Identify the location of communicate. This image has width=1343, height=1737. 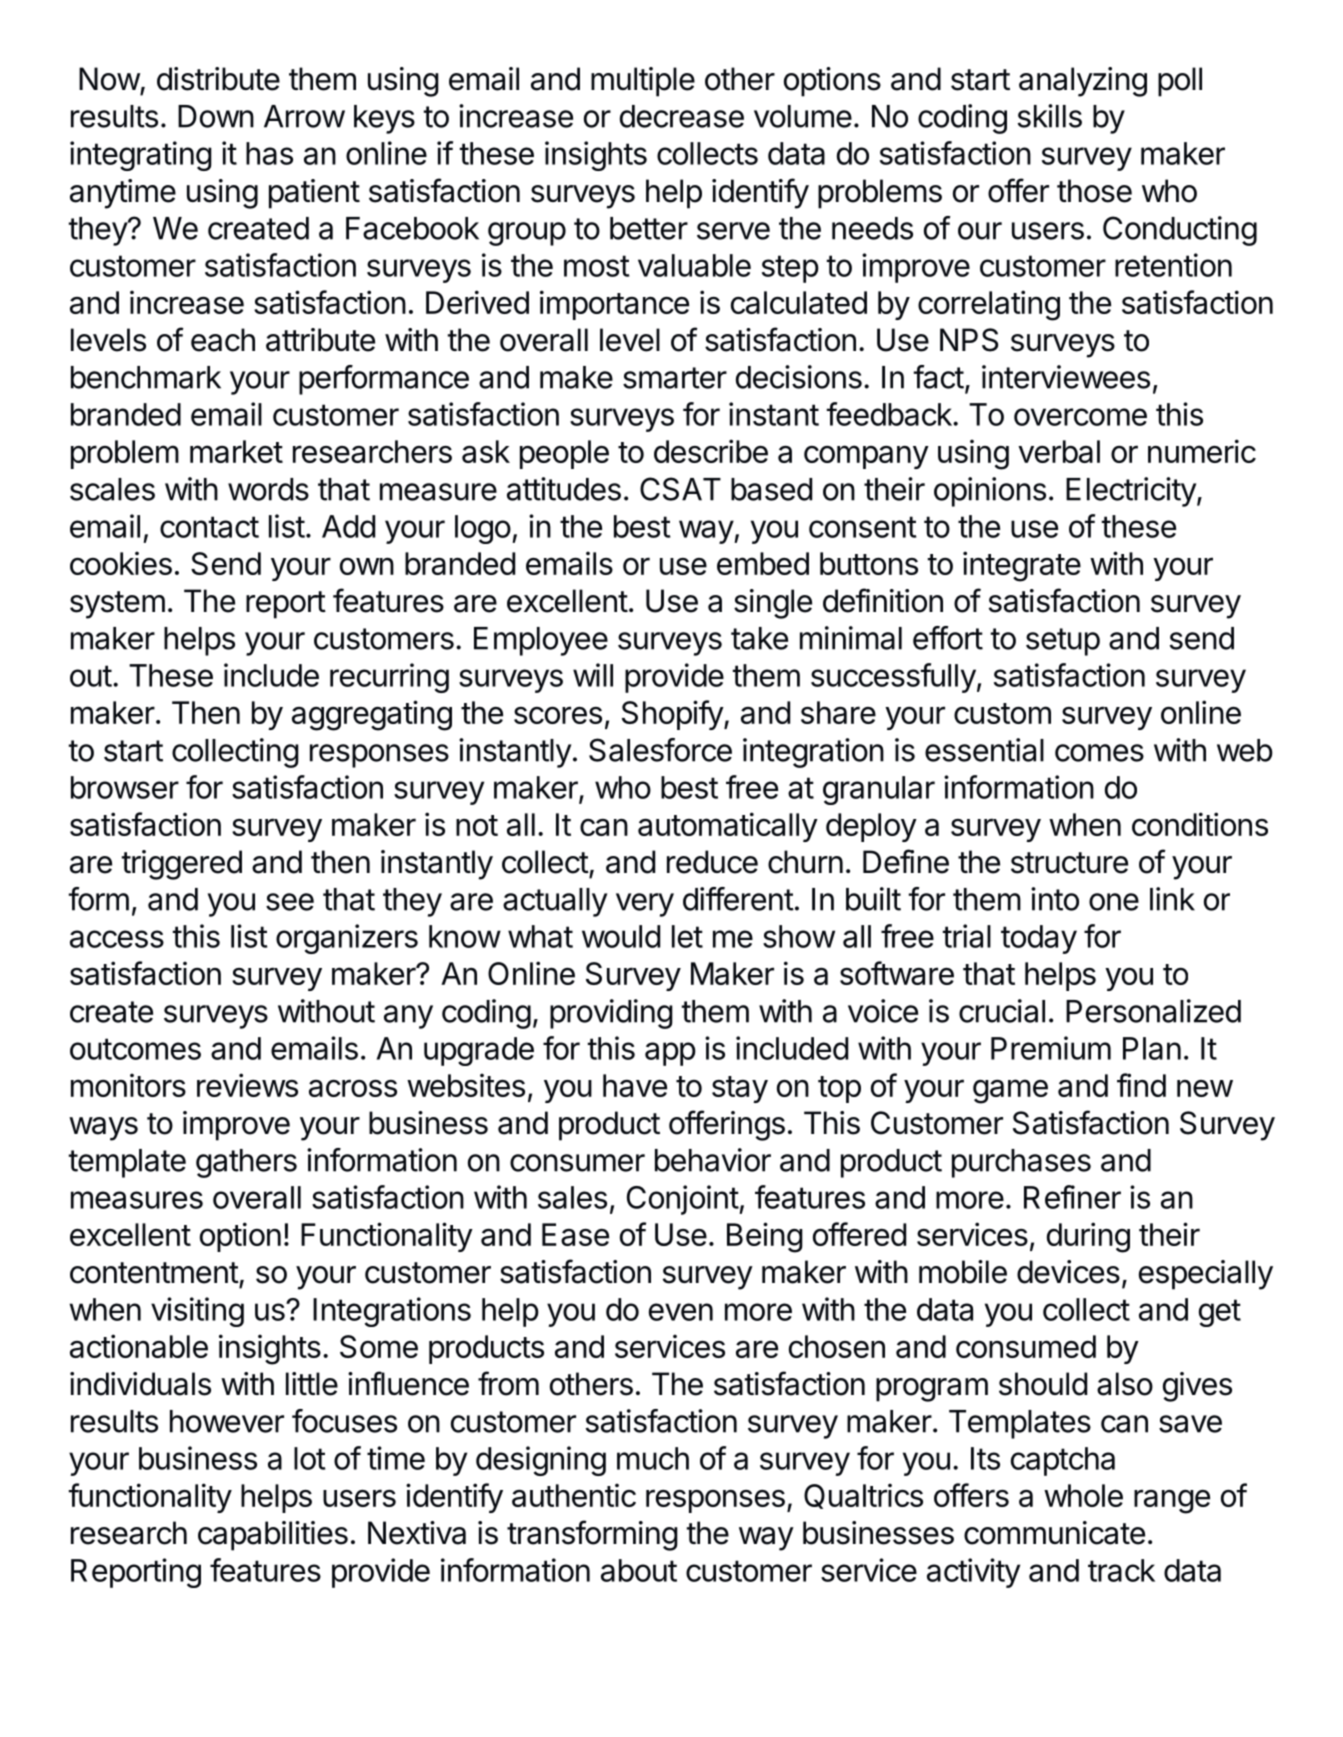
(1054, 1533).
